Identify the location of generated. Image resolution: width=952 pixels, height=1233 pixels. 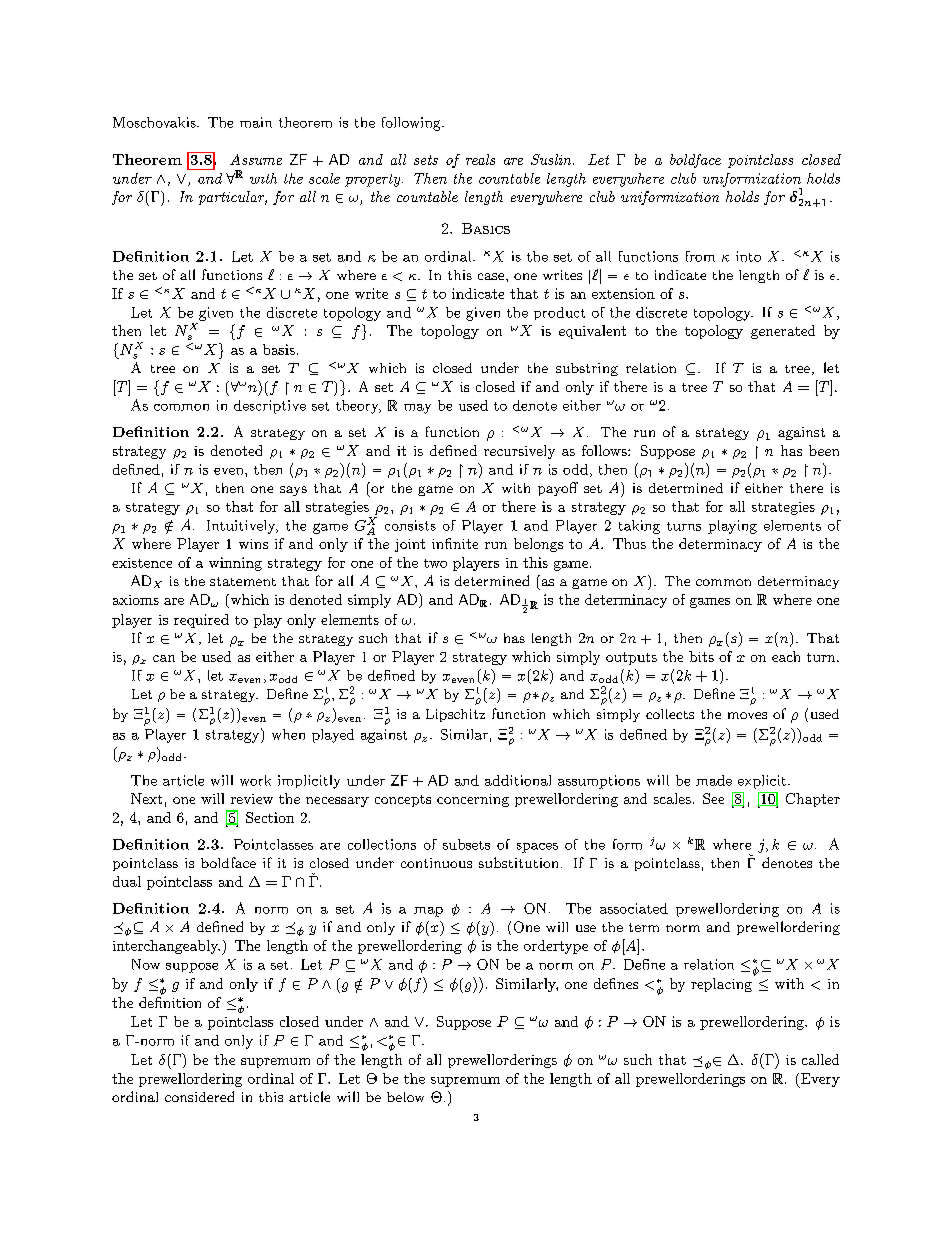
(783, 332).
